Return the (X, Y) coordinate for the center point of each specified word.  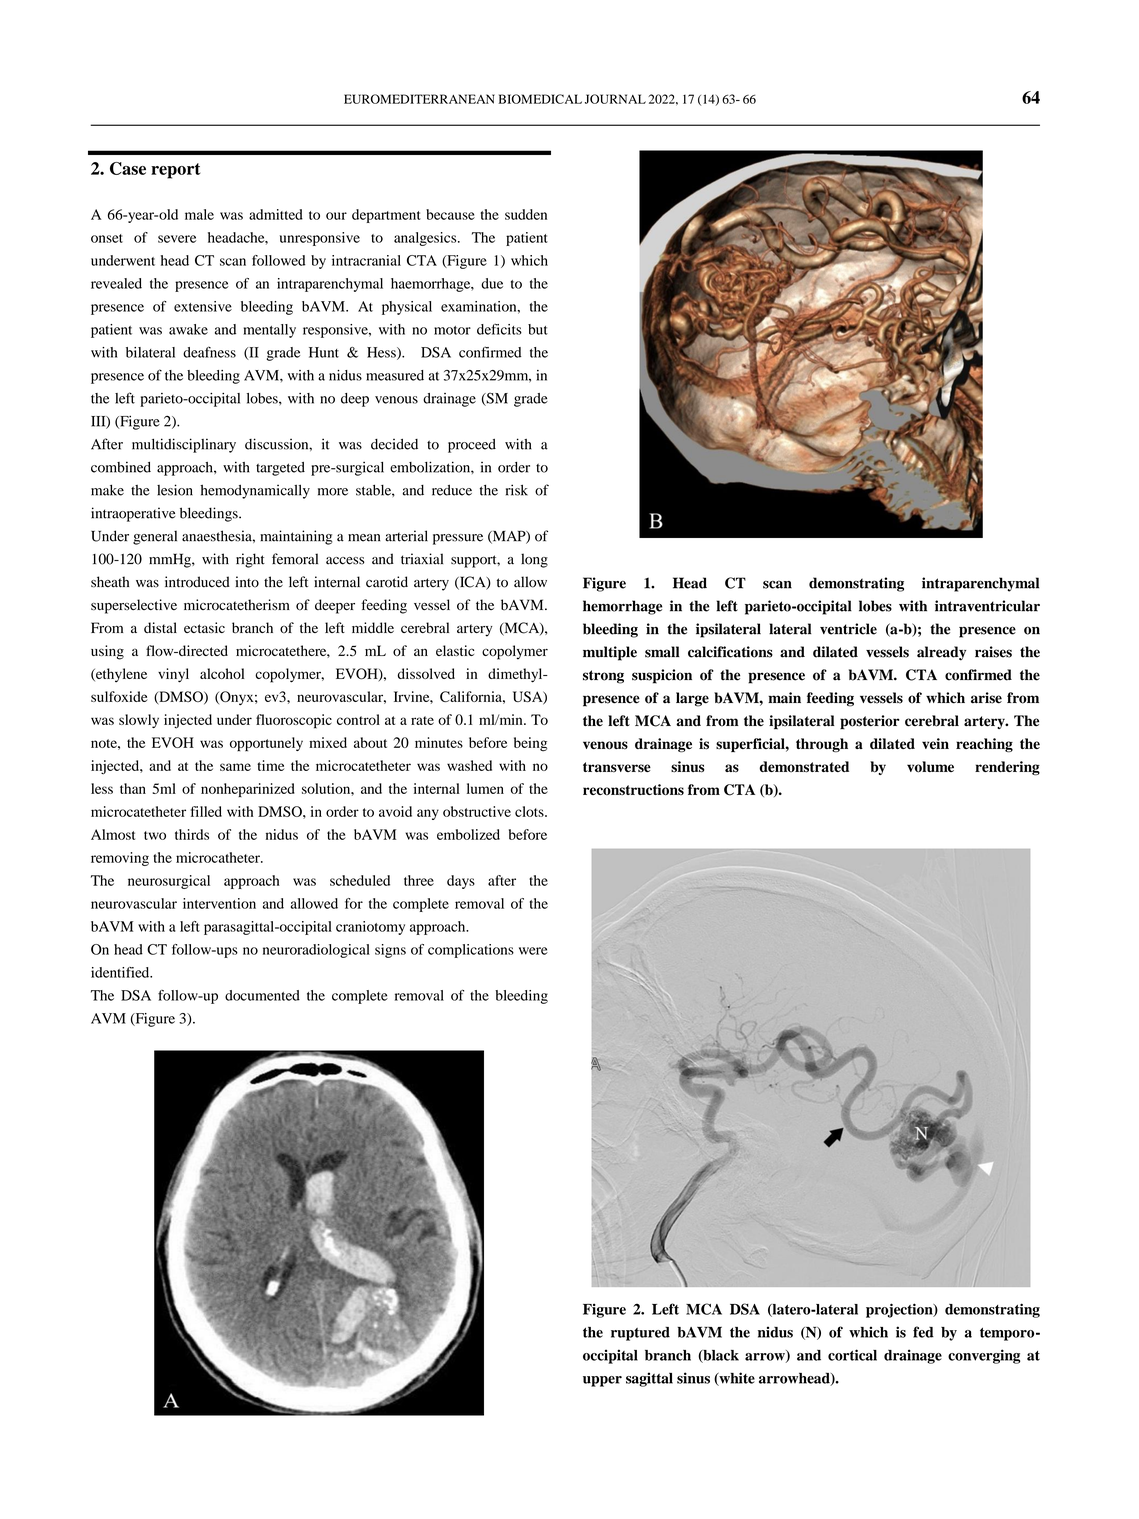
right (250, 560)
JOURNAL (615, 99)
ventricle (848, 629)
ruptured (640, 1334)
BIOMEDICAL (540, 99)
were (533, 951)
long (534, 560)
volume (930, 767)
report (175, 171)
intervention (219, 903)
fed (923, 1332)
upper (602, 1381)
